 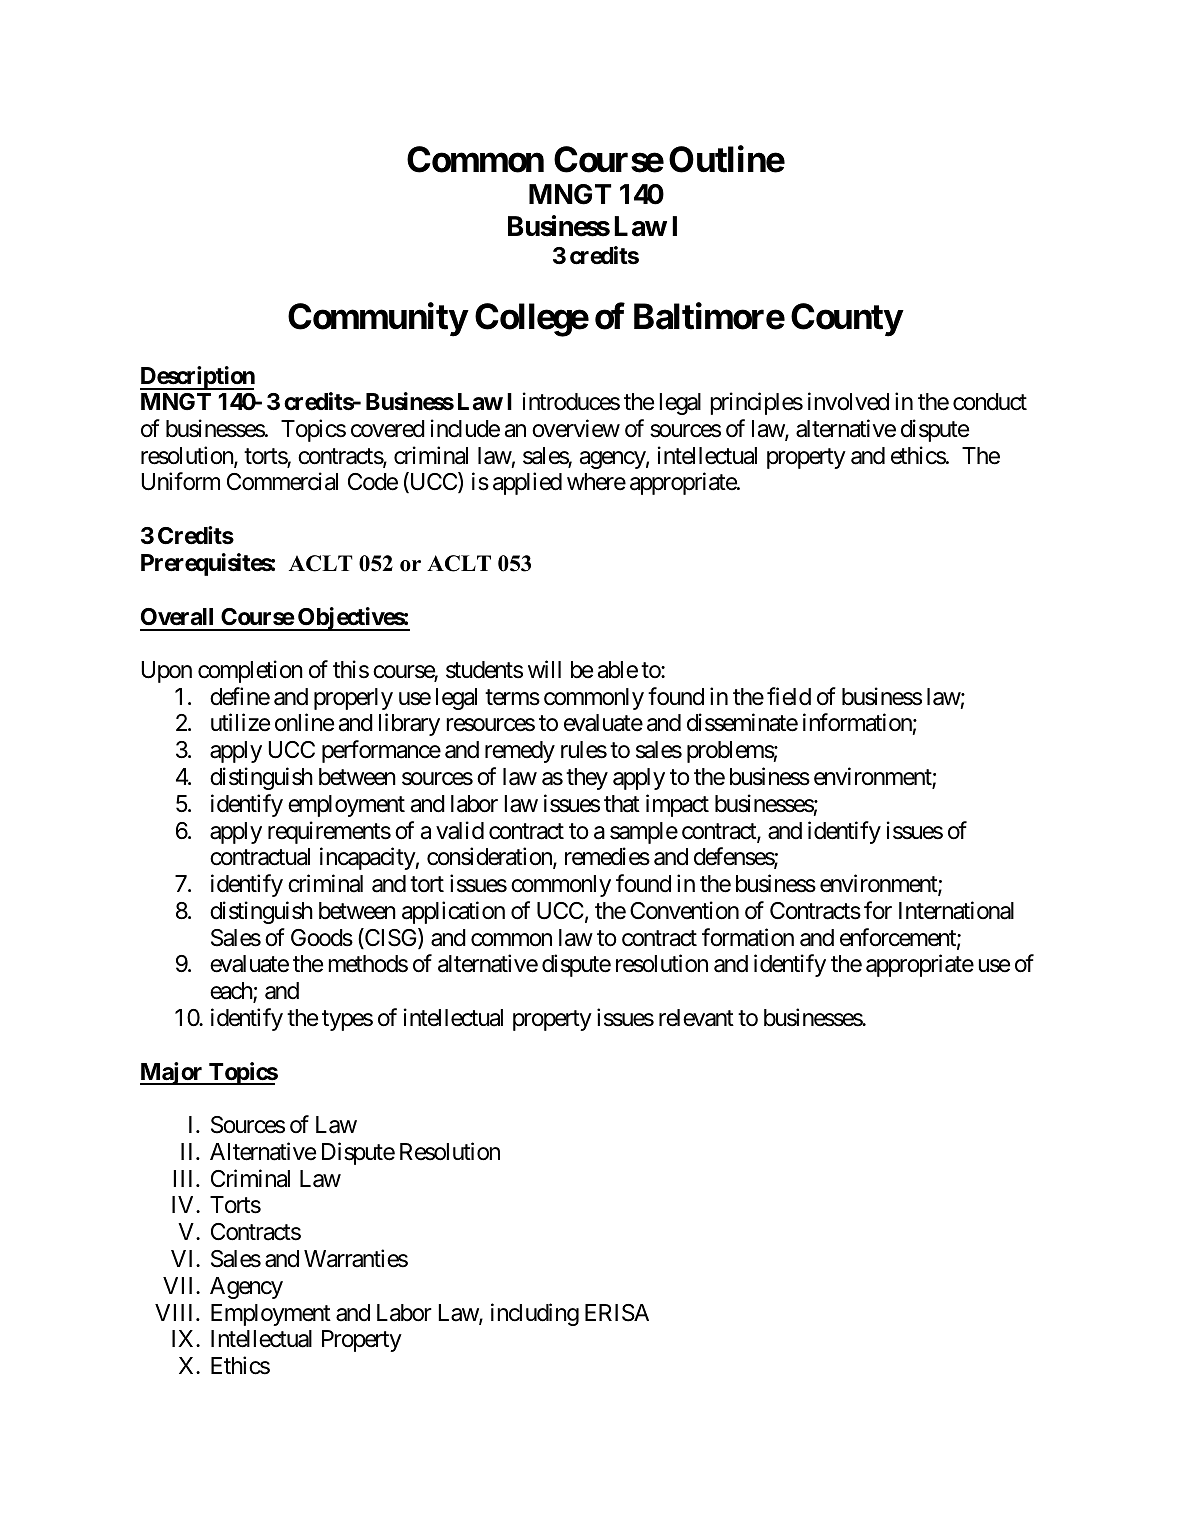 I want to click on that, so click(x=622, y=804).
